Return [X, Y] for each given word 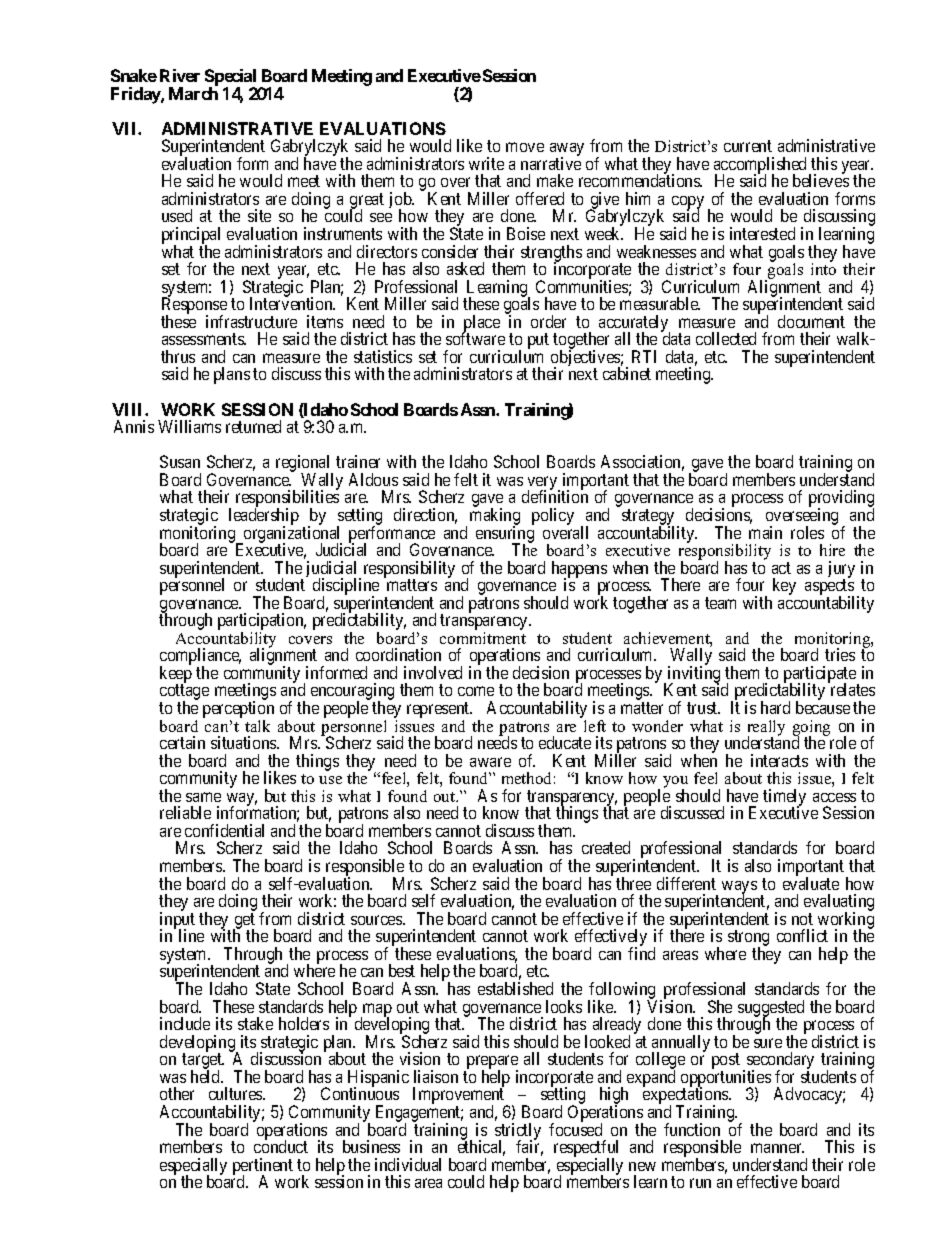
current [748, 146]
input [177, 921]
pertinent [263, 1167]
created [606, 847]
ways [739, 888]
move [525, 147]
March [193, 93]
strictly [518, 1132]
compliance [200, 658]
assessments [204, 339]
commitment [483, 638]
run [700, 1183]
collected [726, 338]
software [475, 338]
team [720, 603]
